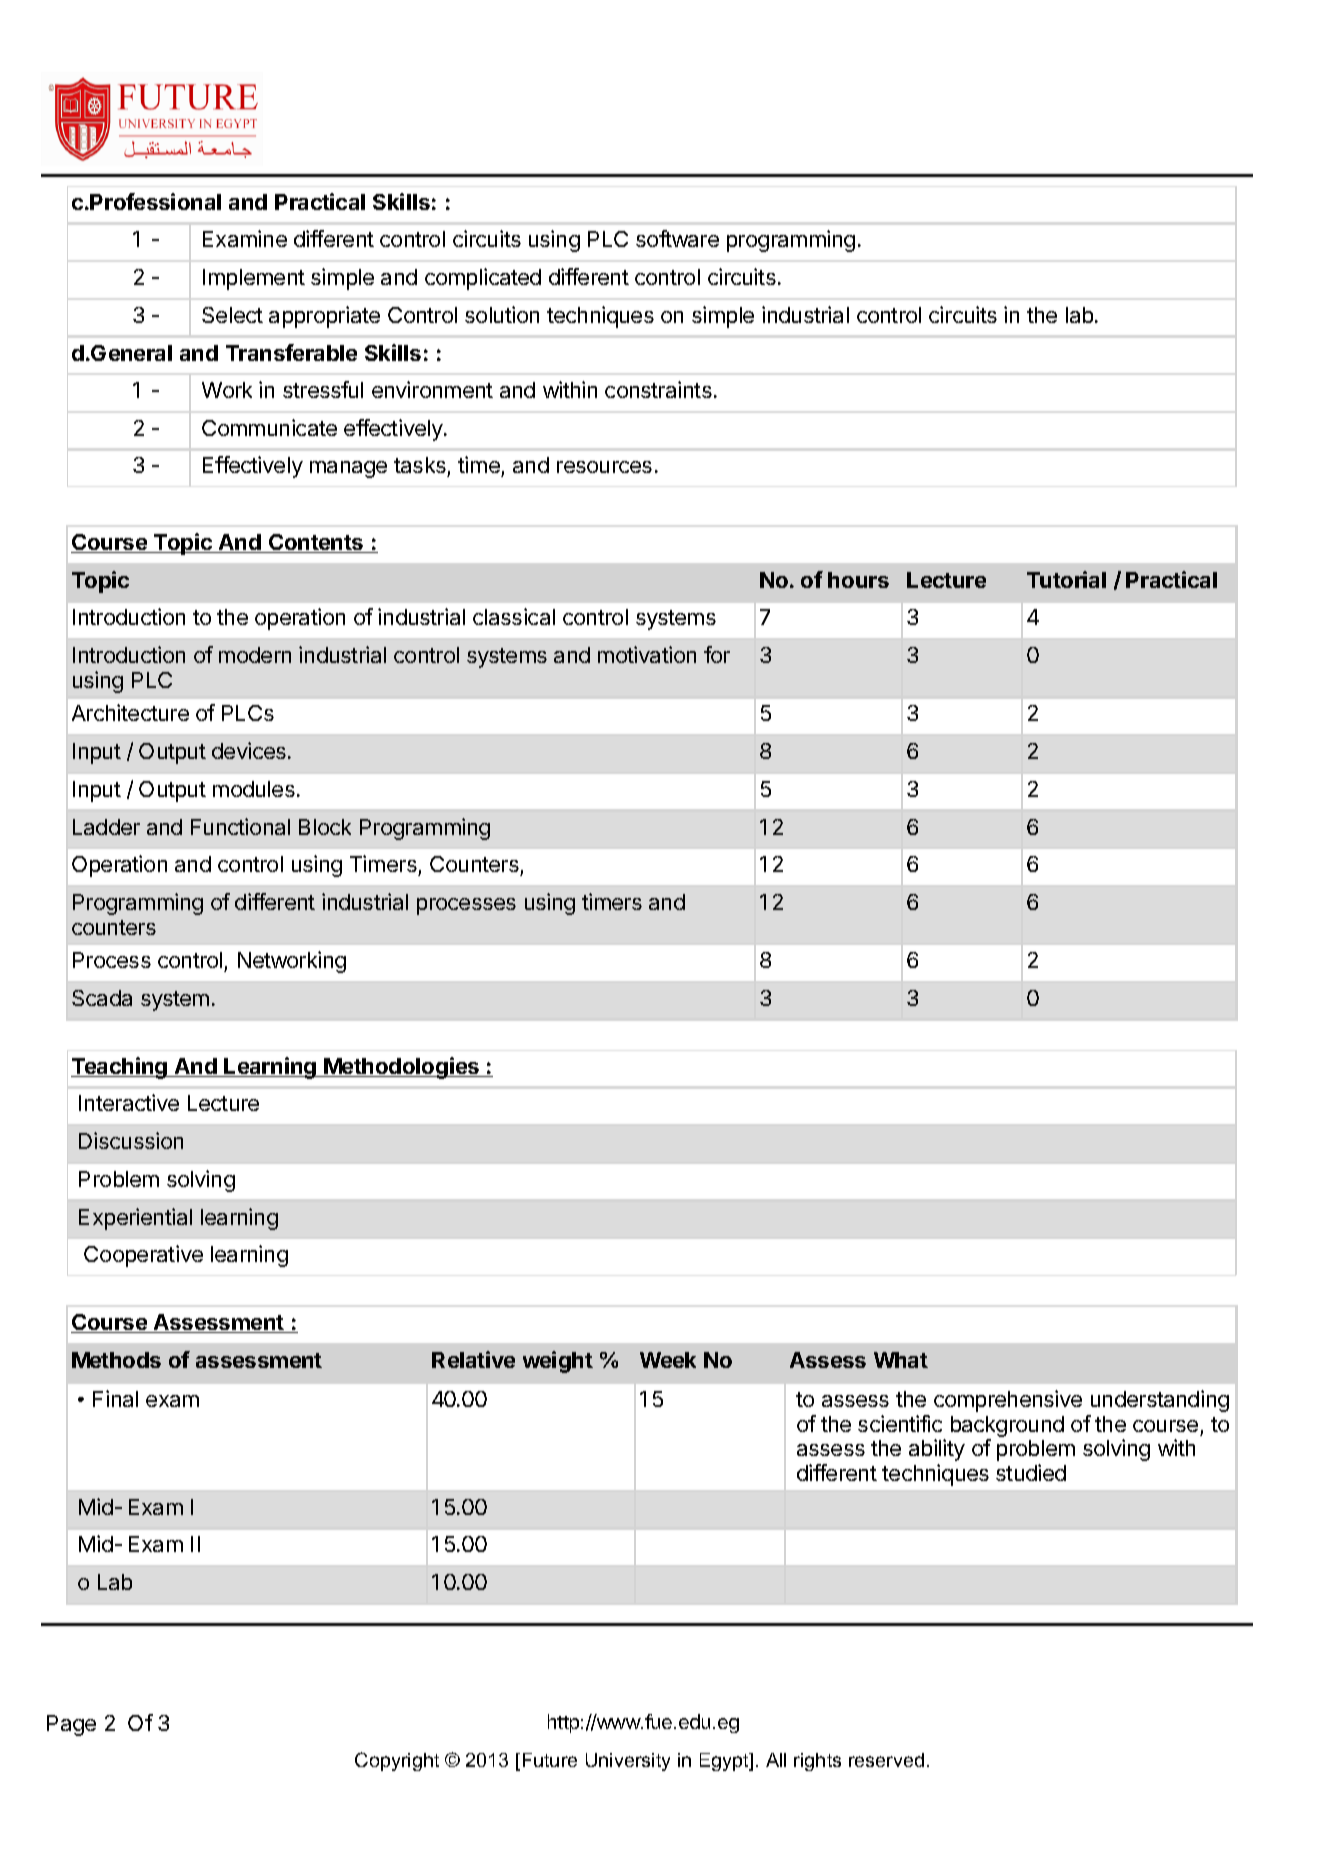 This page has width=1319, height=1865. Describe the element at coordinates (647, 654) in the page. I see `motivation` at that location.
